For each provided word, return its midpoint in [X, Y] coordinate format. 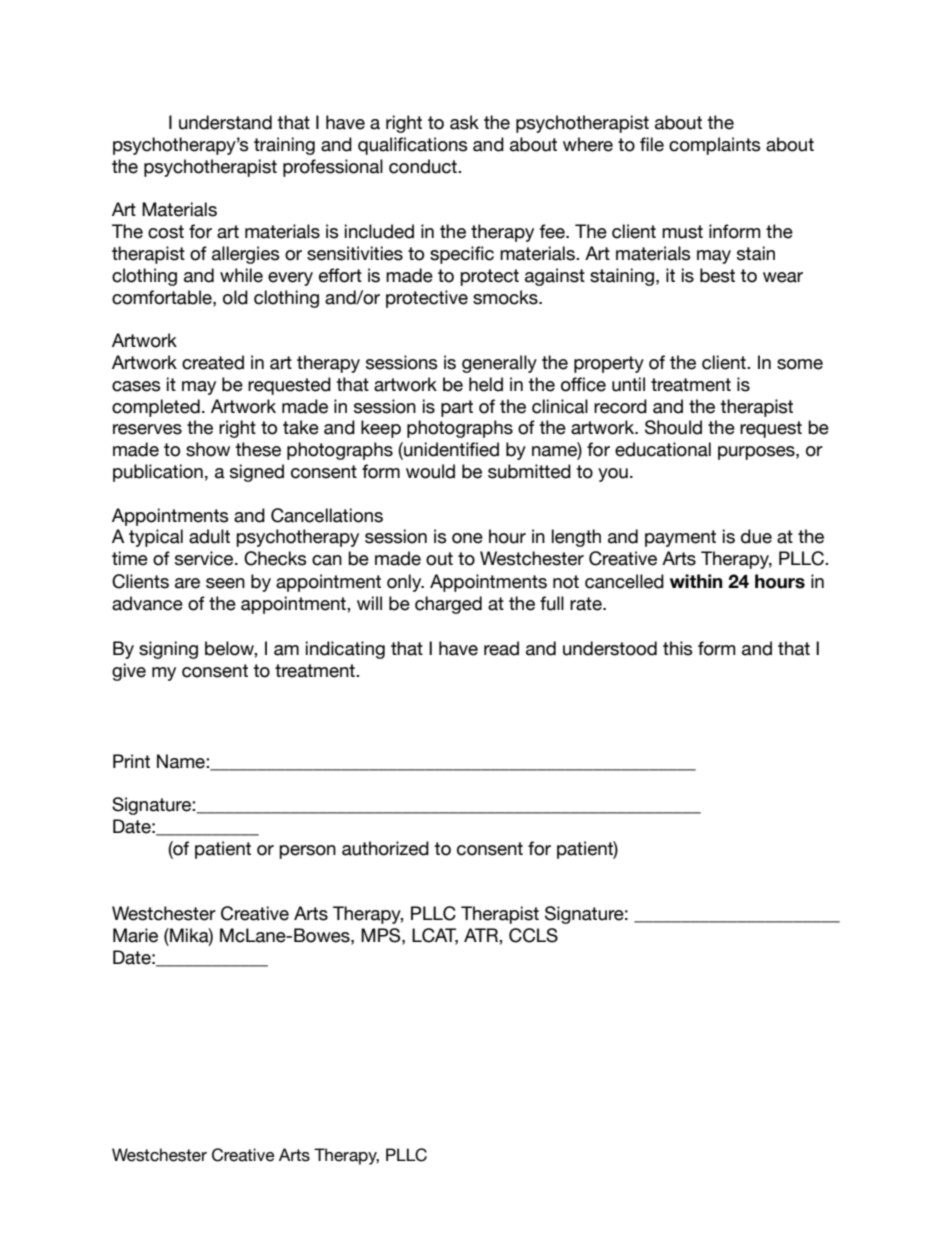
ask [464, 122]
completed [156, 408]
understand [225, 122]
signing [168, 650]
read [501, 648]
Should [673, 427]
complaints [715, 146]
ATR [482, 935]
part [457, 408]
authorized [385, 848]
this [678, 648]
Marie [135, 935]
